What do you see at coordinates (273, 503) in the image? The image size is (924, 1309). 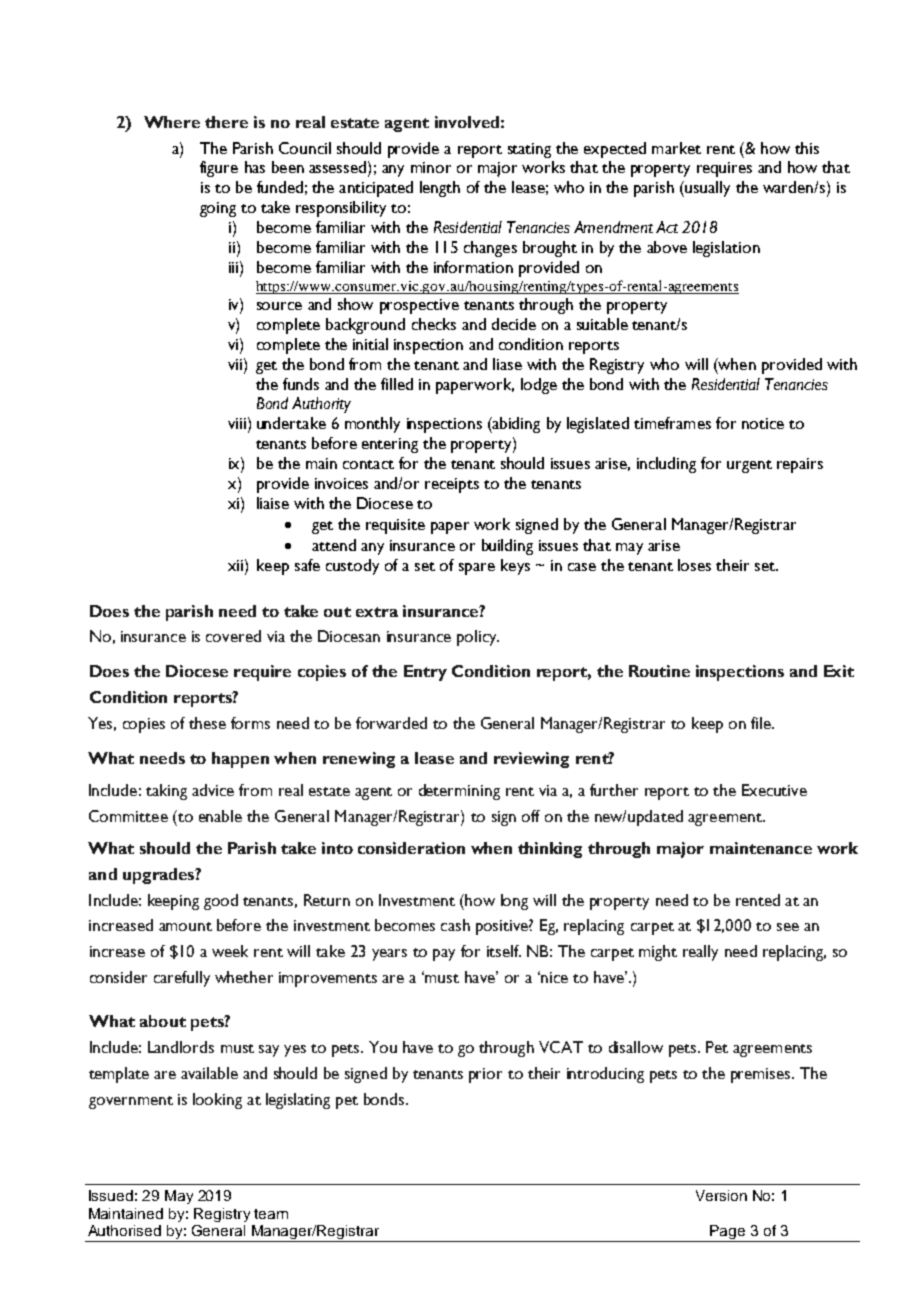 I see `liaise` at bounding box center [273, 503].
